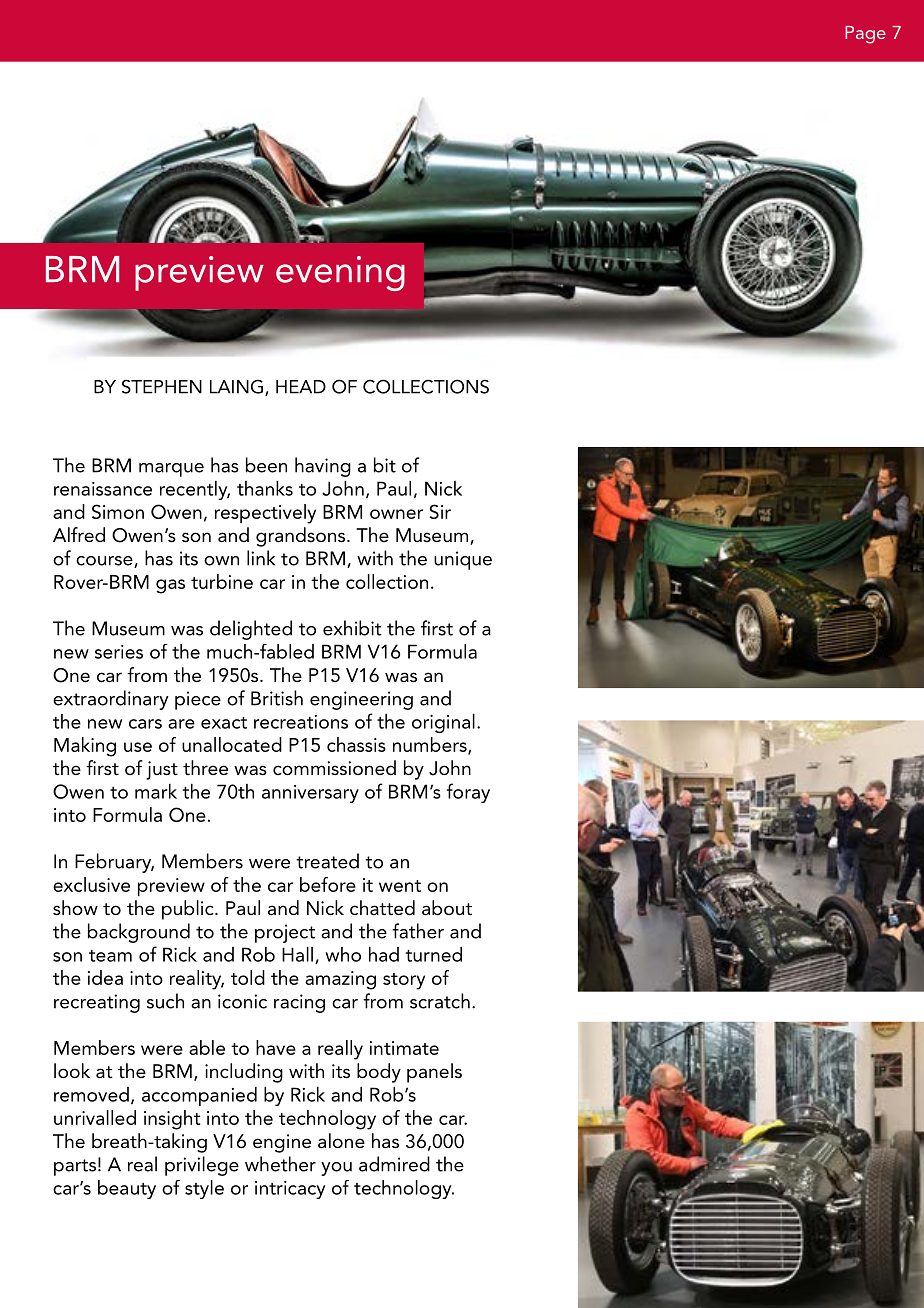 This screenshot has width=924, height=1308. Describe the element at coordinates (323, 467) in the screenshot. I see `having` at that location.
